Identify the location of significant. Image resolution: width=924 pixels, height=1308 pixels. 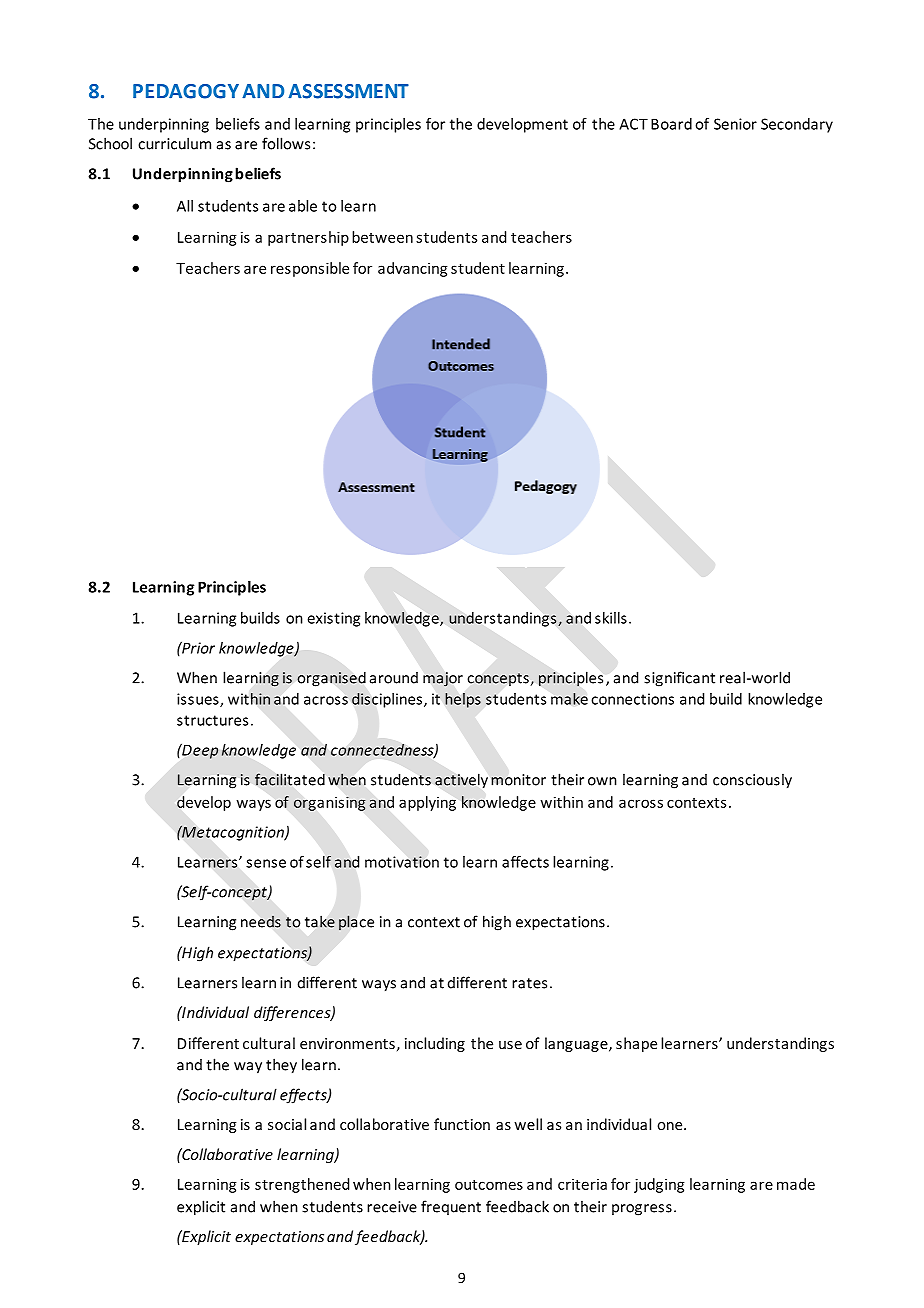
(679, 679).
